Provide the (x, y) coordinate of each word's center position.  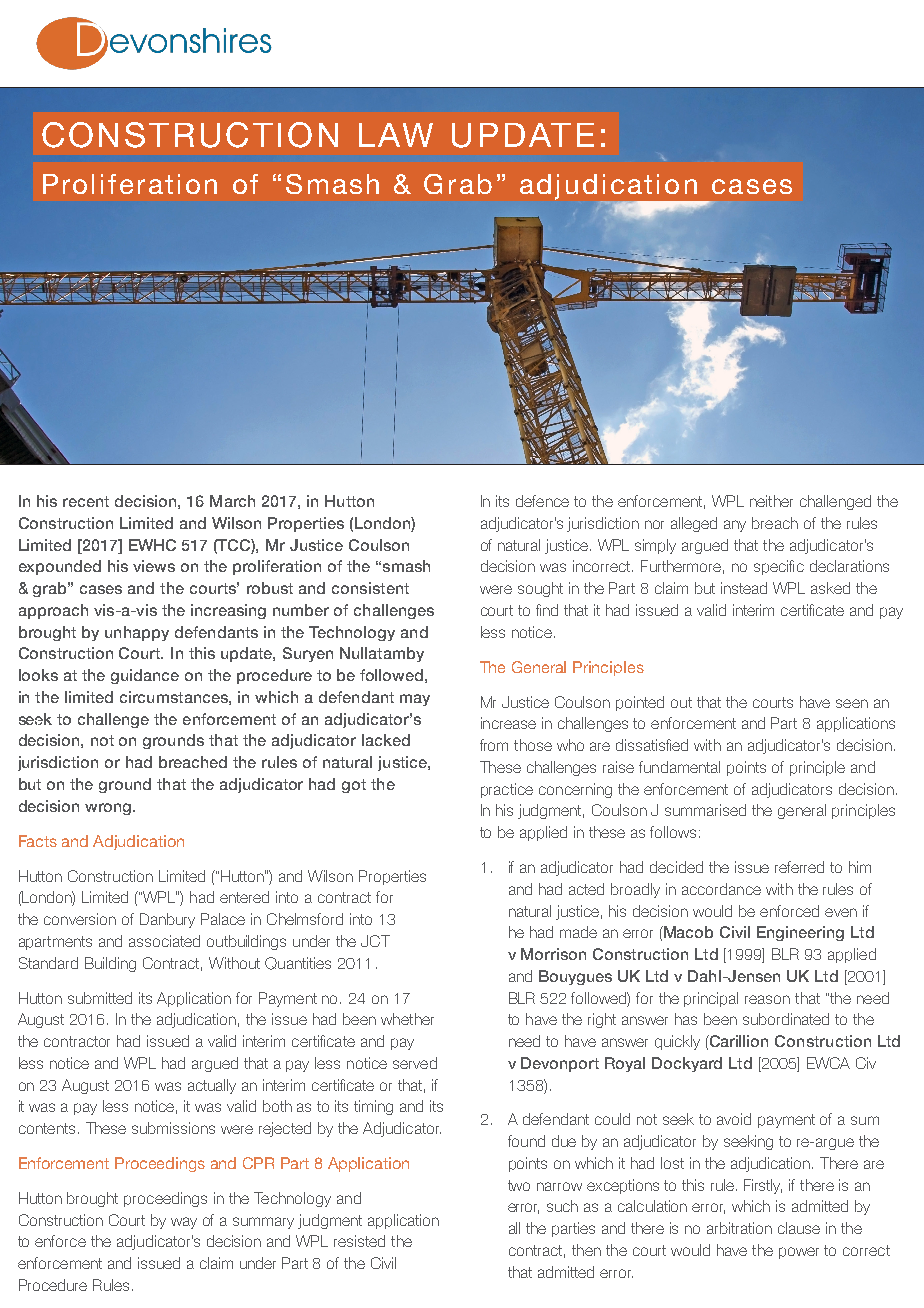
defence (542, 501)
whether (407, 1019)
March (232, 501)
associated (164, 941)
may (415, 700)
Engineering (800, 933)
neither (771, 501)
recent (86, 501)
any (735, 526)
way (184, 1223)
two (519, 1185)
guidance (145, 676)
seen (852, 703)
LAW (396, 135)
